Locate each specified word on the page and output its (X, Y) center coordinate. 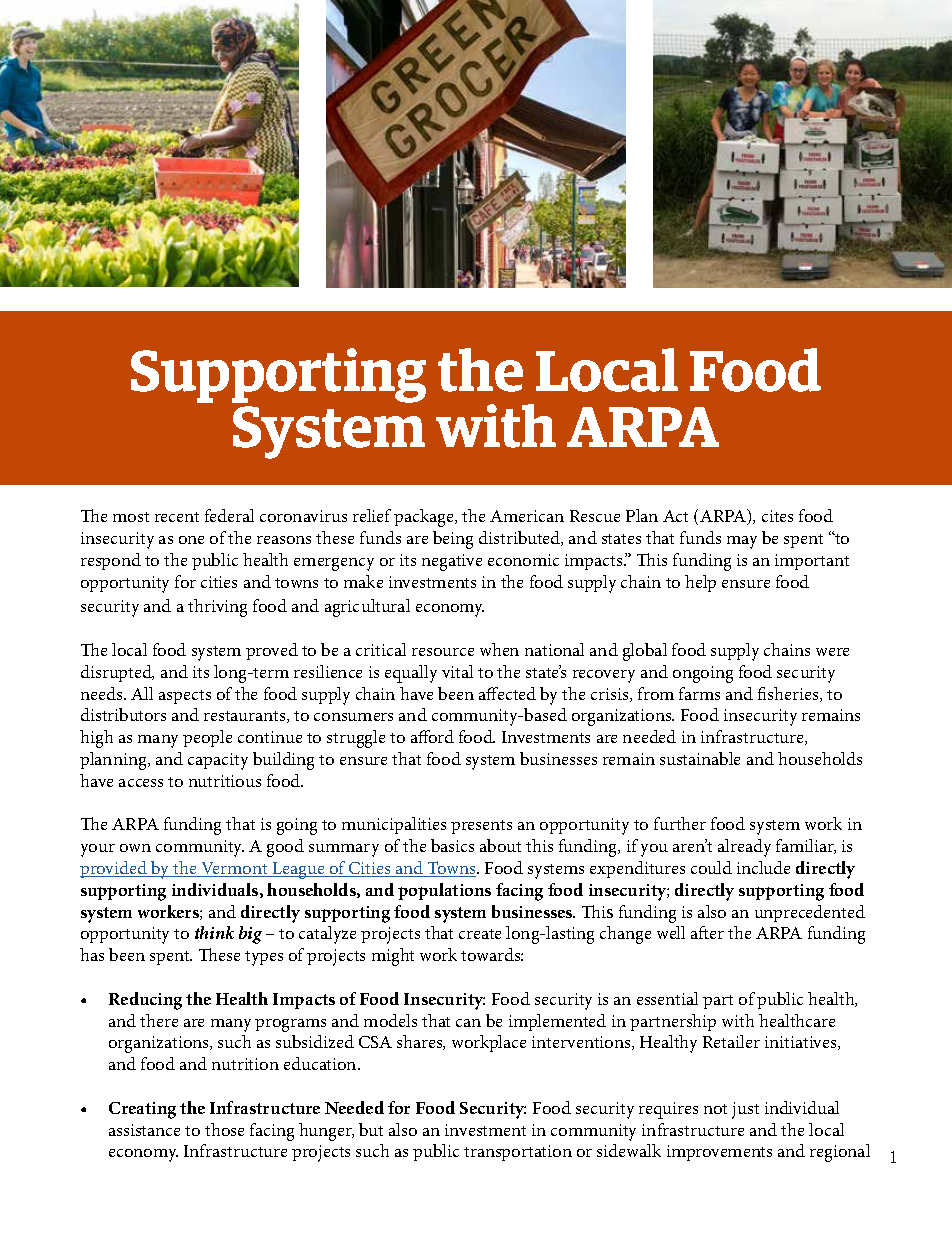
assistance (144, 1130)
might (393, 957)
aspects (185, 697)
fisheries (789, 694)
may (742, 542)
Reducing (145, 1001)
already (744, 848)
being (453, 540)
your (98, 850)
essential (667, 998)
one (191, 540)
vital (457, 671)
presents (481, 827)
